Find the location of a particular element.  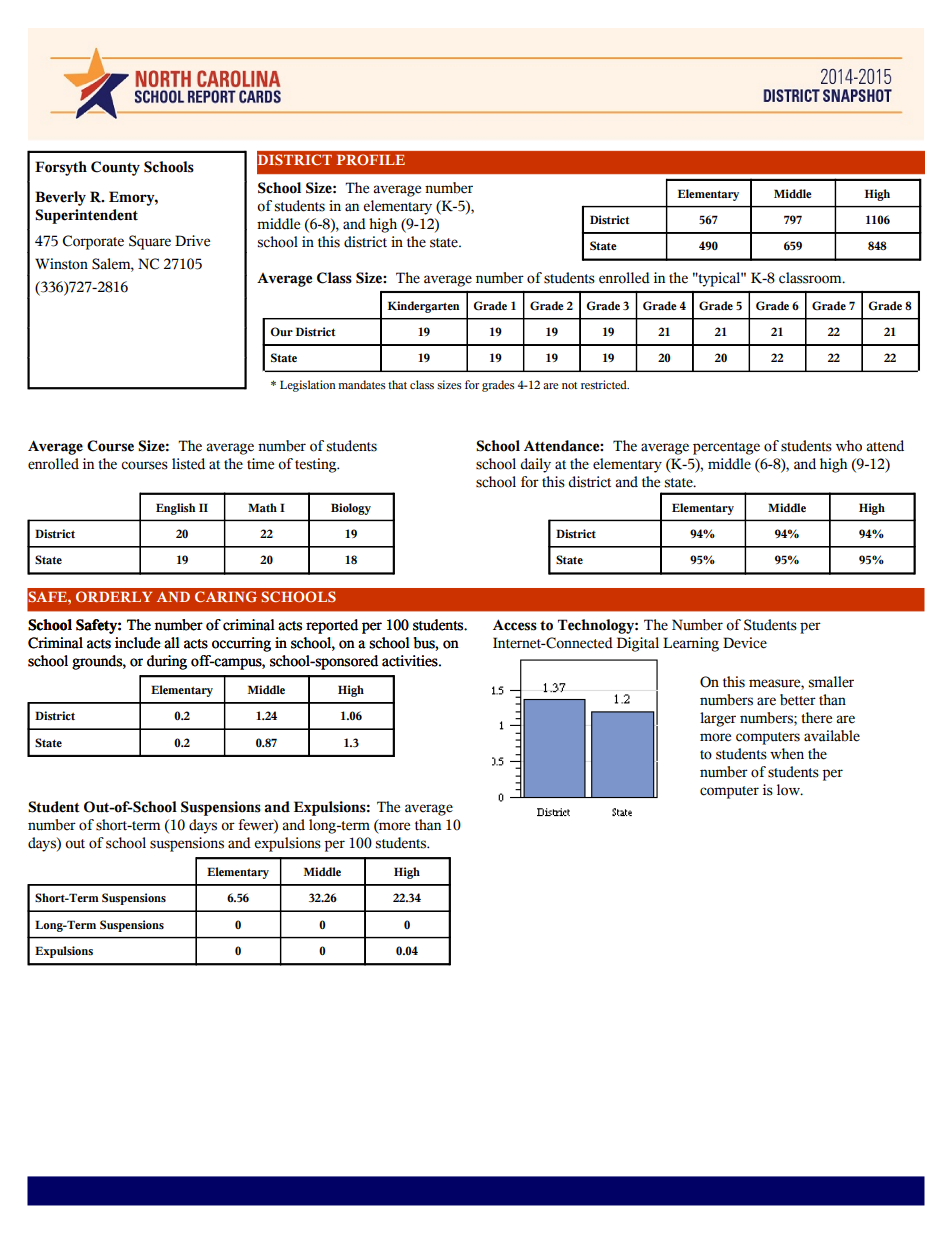

daily is located at coordinates (535, 465).
